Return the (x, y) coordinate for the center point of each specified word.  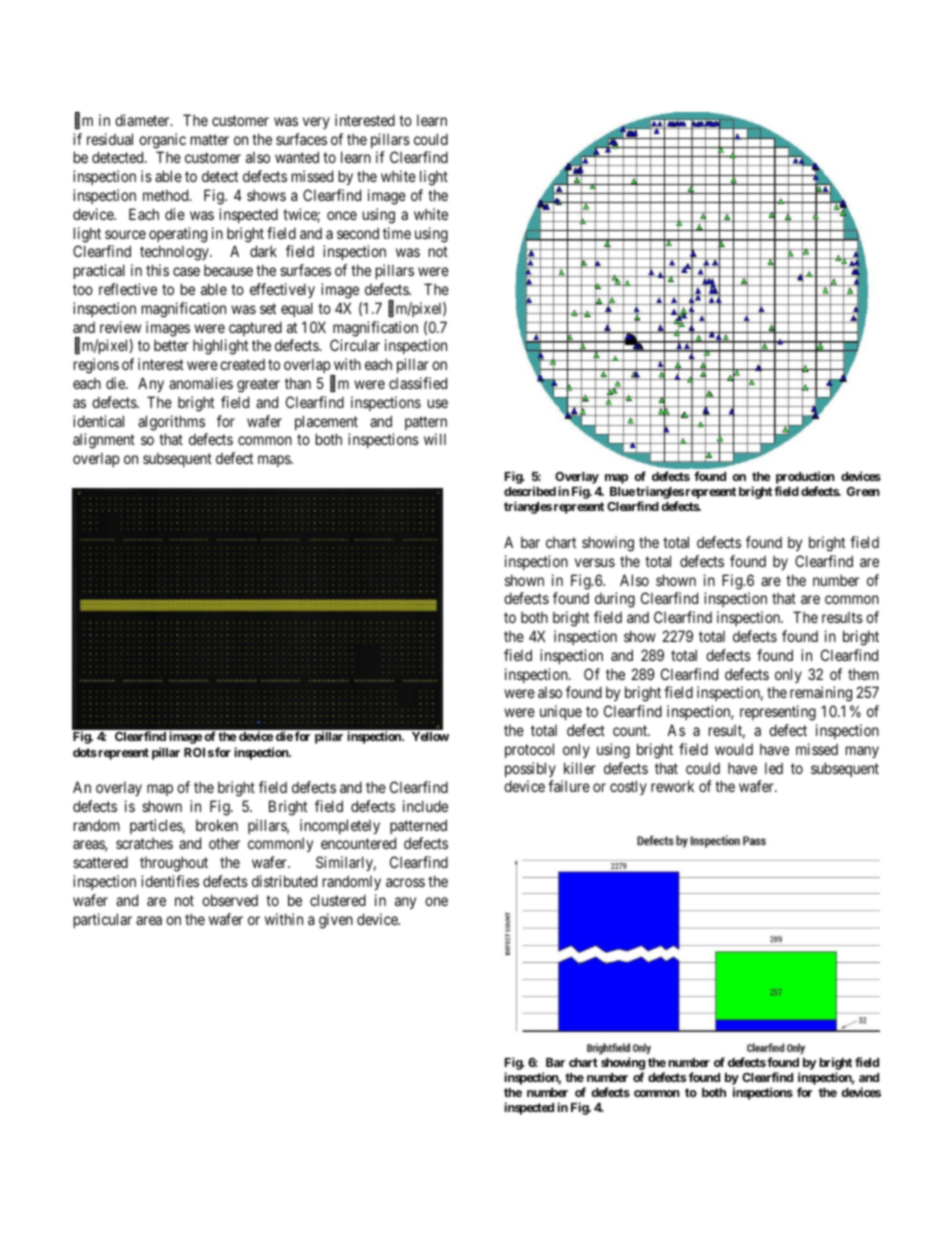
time (397, 233)
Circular (355, 345)
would (734, 749)
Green (863, 491)
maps (275, 461)
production (805, 479)
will (435, 439)
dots (85, 752)
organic (162, 141)
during (615, 600)
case (186, 271)
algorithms (171, 423)
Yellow (430, 736)
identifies (170, 881)
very (316, 123)
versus (595, 562)
